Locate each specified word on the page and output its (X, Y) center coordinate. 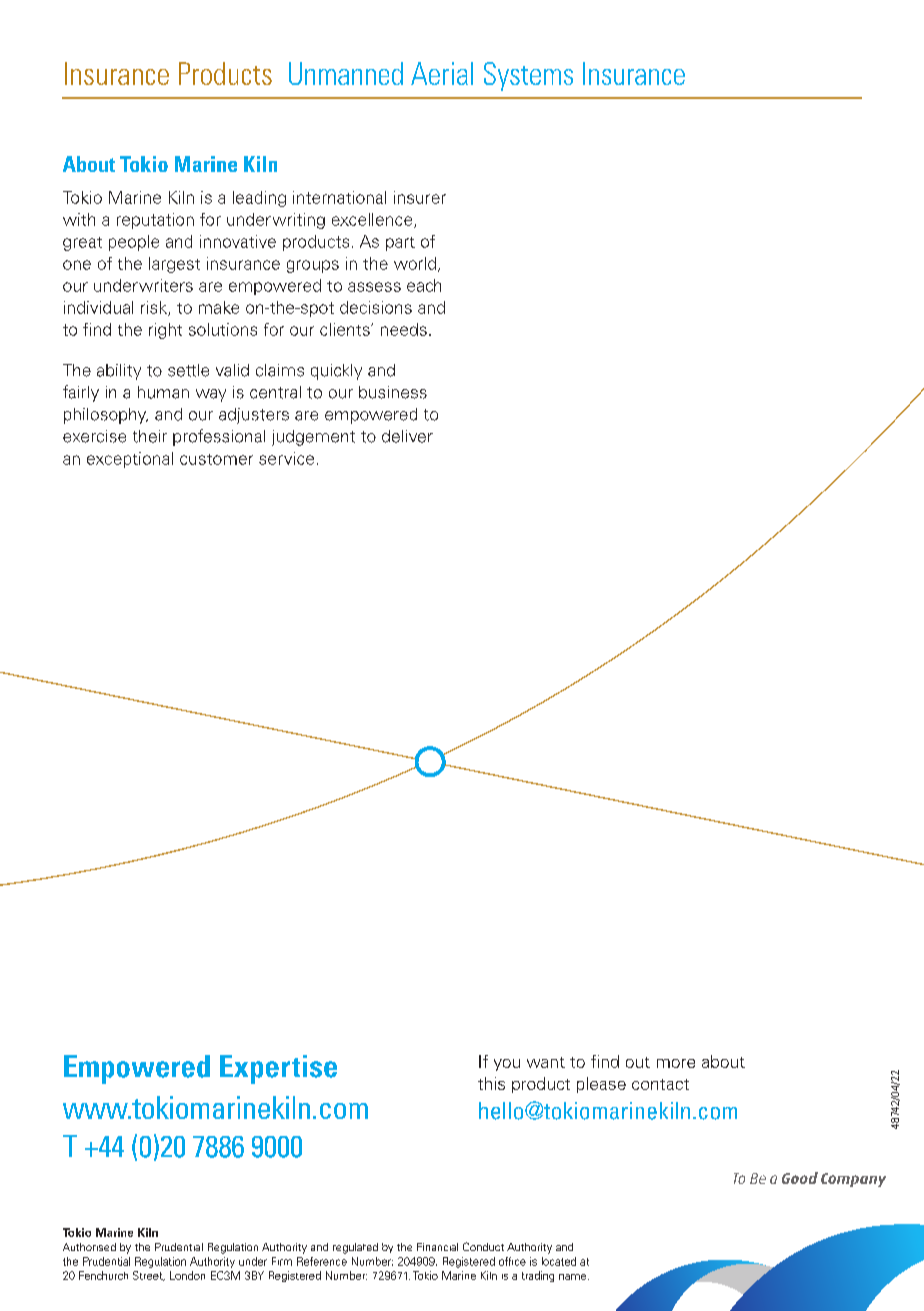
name (574, 1277)
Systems (528, 76)
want (546, 1062)
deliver (407, 436)
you (507, 1065)
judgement (313, 438)
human (163, 392)
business (393, 392)
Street (149, 1276)
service (286, 458)
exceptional (130, 460)
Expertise (278, 1069)
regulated (355, 1248)
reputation (155, 221)
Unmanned (346, 73)
